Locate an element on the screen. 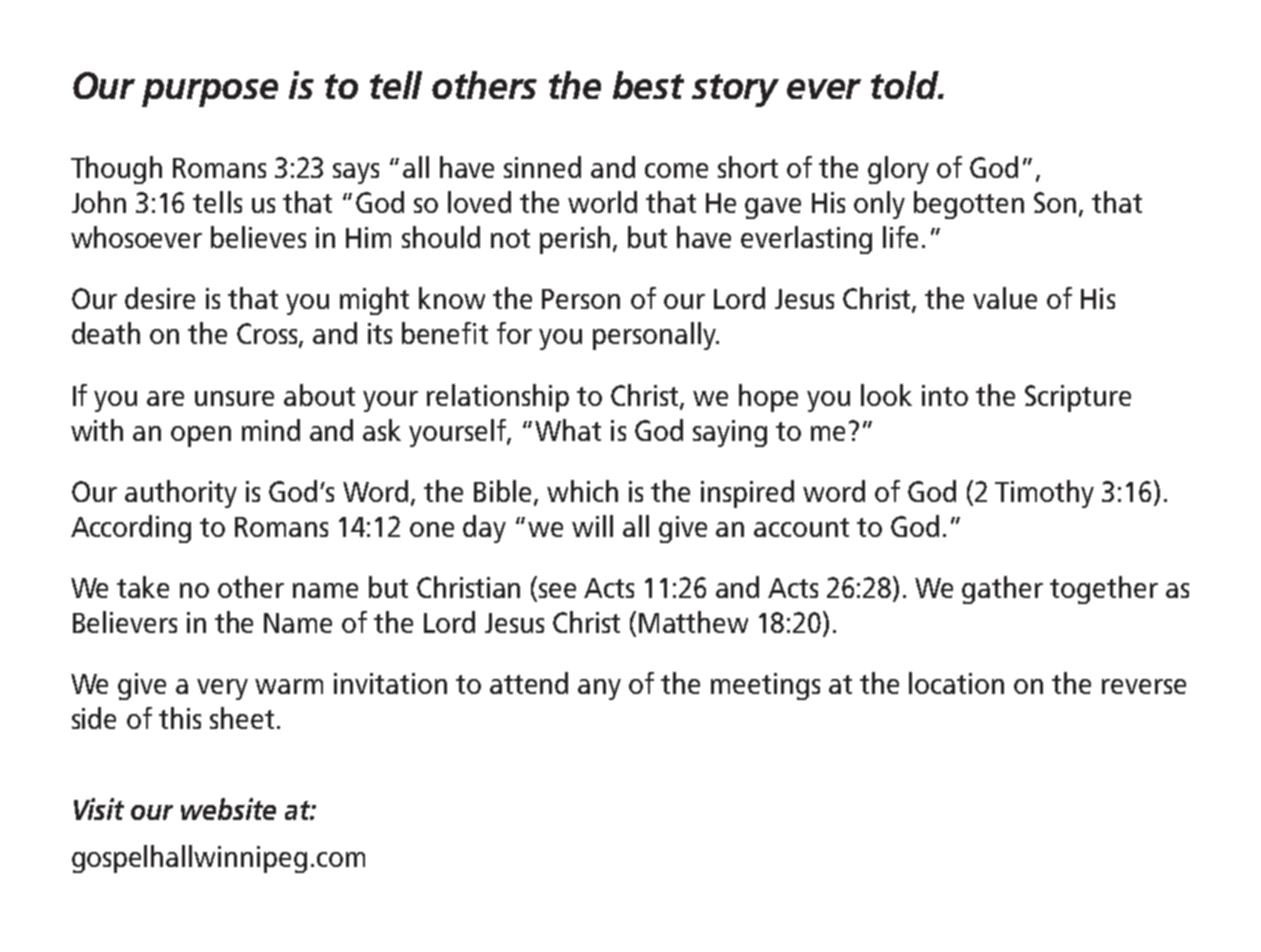 The height and width of the screenshot is (952, 1261). website is located at coordinates (228, 809).
